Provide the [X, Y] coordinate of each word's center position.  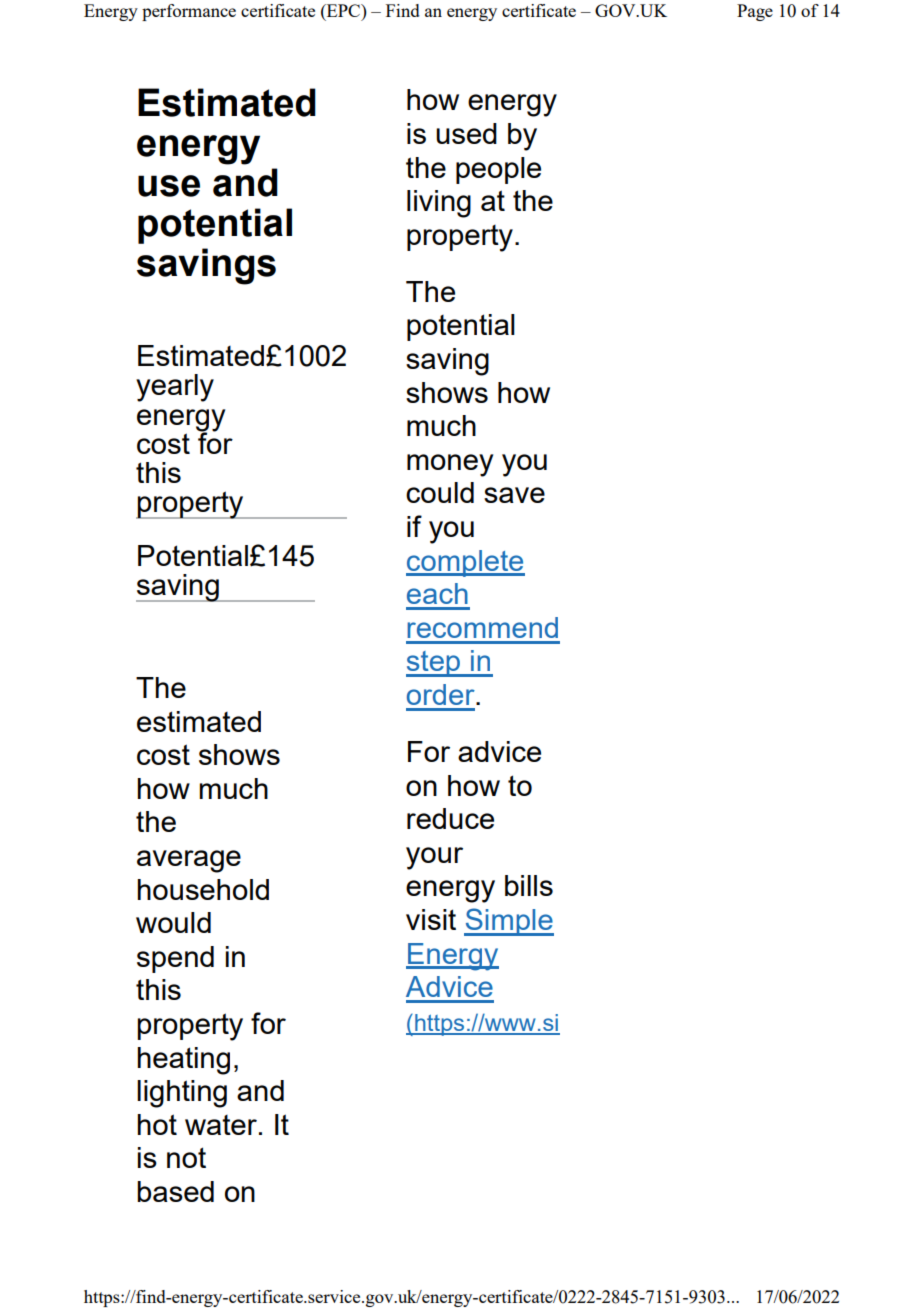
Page [755, 12]
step [434, 664]
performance [189, 12]
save [514, 495]
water [221, 1125]
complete [465, 563]
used [466, 133]
